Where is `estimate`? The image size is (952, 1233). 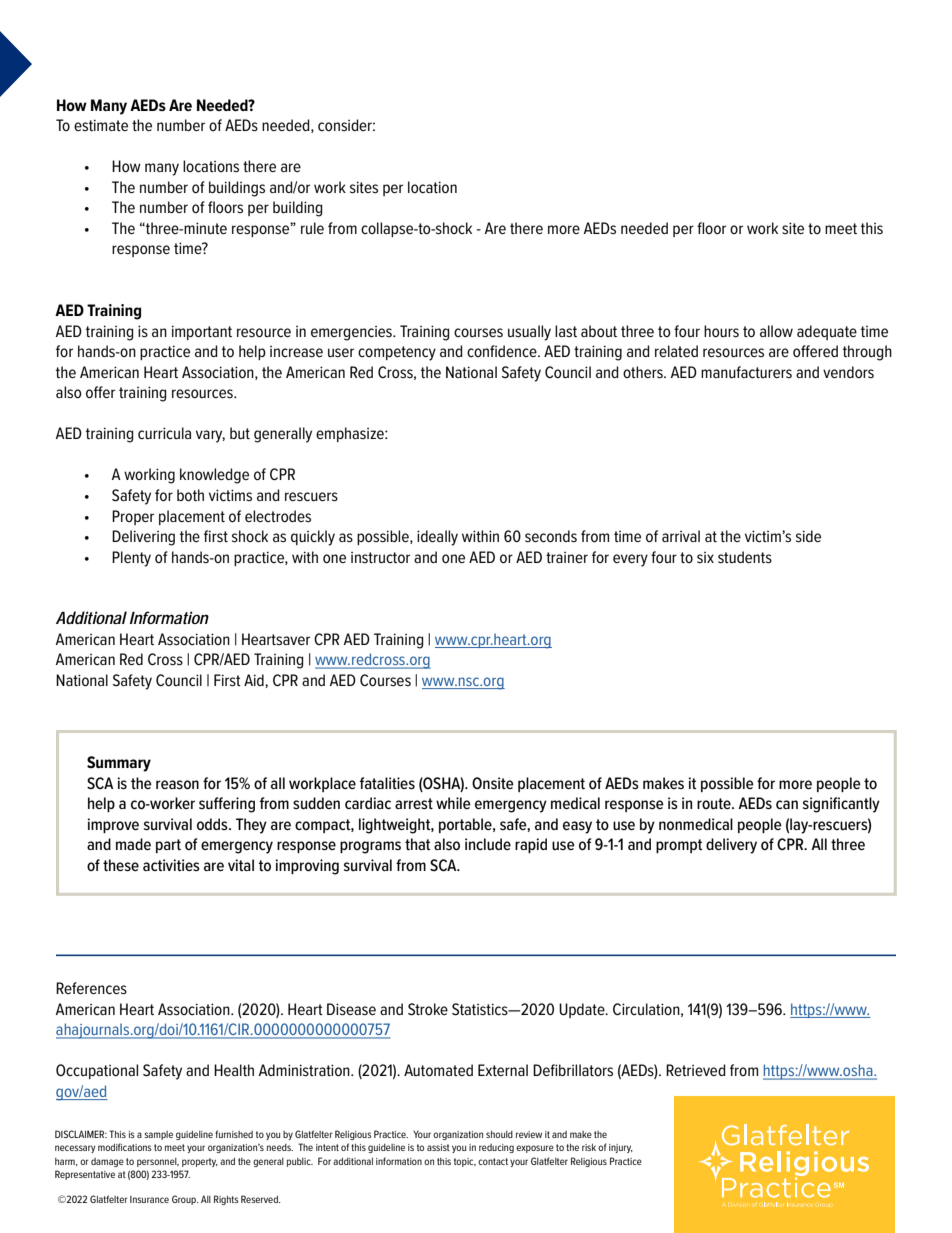
estimate is located at coordinates (101, 125).
